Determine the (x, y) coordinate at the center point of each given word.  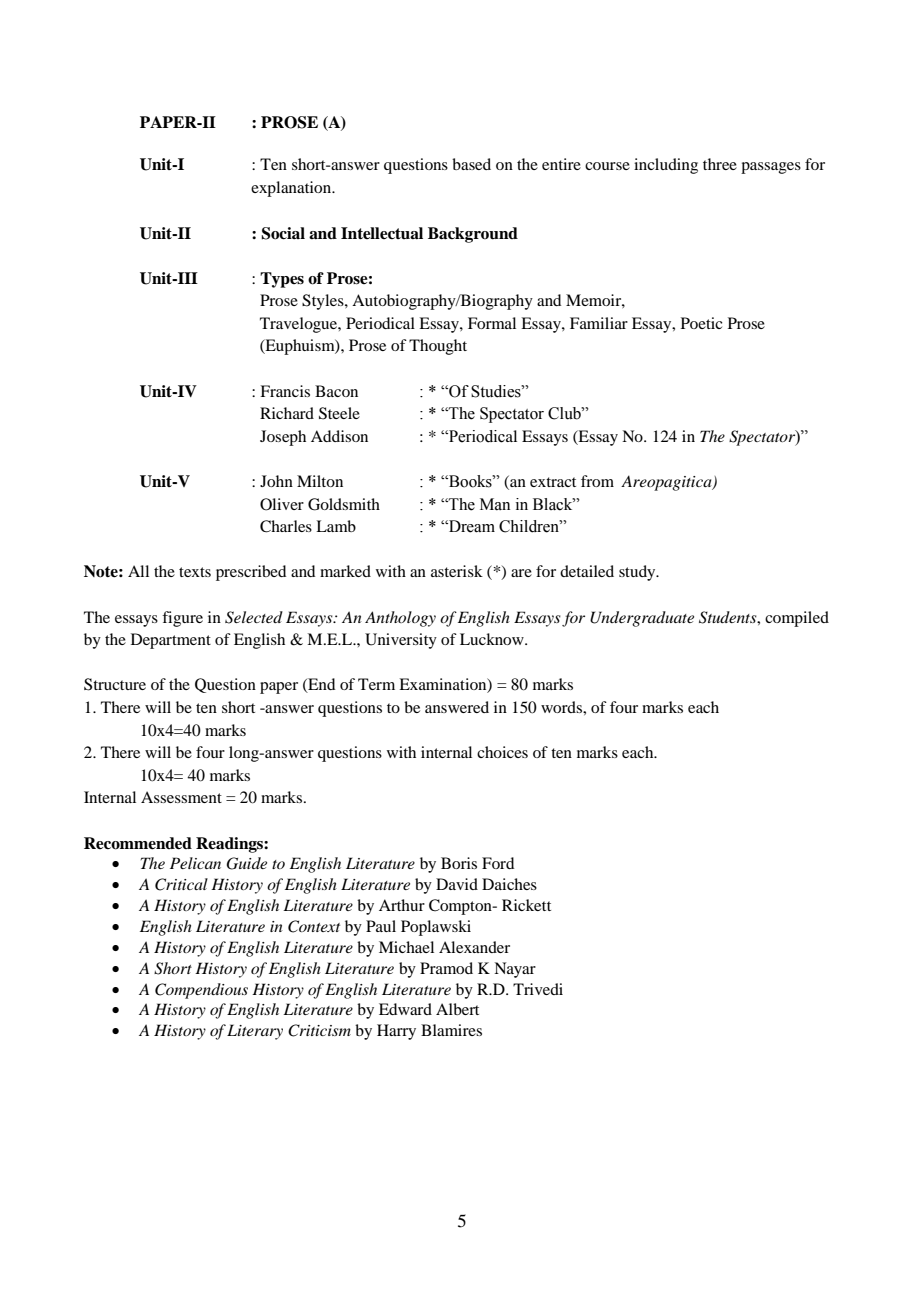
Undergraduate (642, 619)
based (471, 164)
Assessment (181, 797)
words (562, 707)
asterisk (457, 571)
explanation (292, 189)
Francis (285, 391)
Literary (255, 1032)
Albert (457, 1009)
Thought (438, 347)
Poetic (701, 323)
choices (502, 752)
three (720, 164)
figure (182, 619)
